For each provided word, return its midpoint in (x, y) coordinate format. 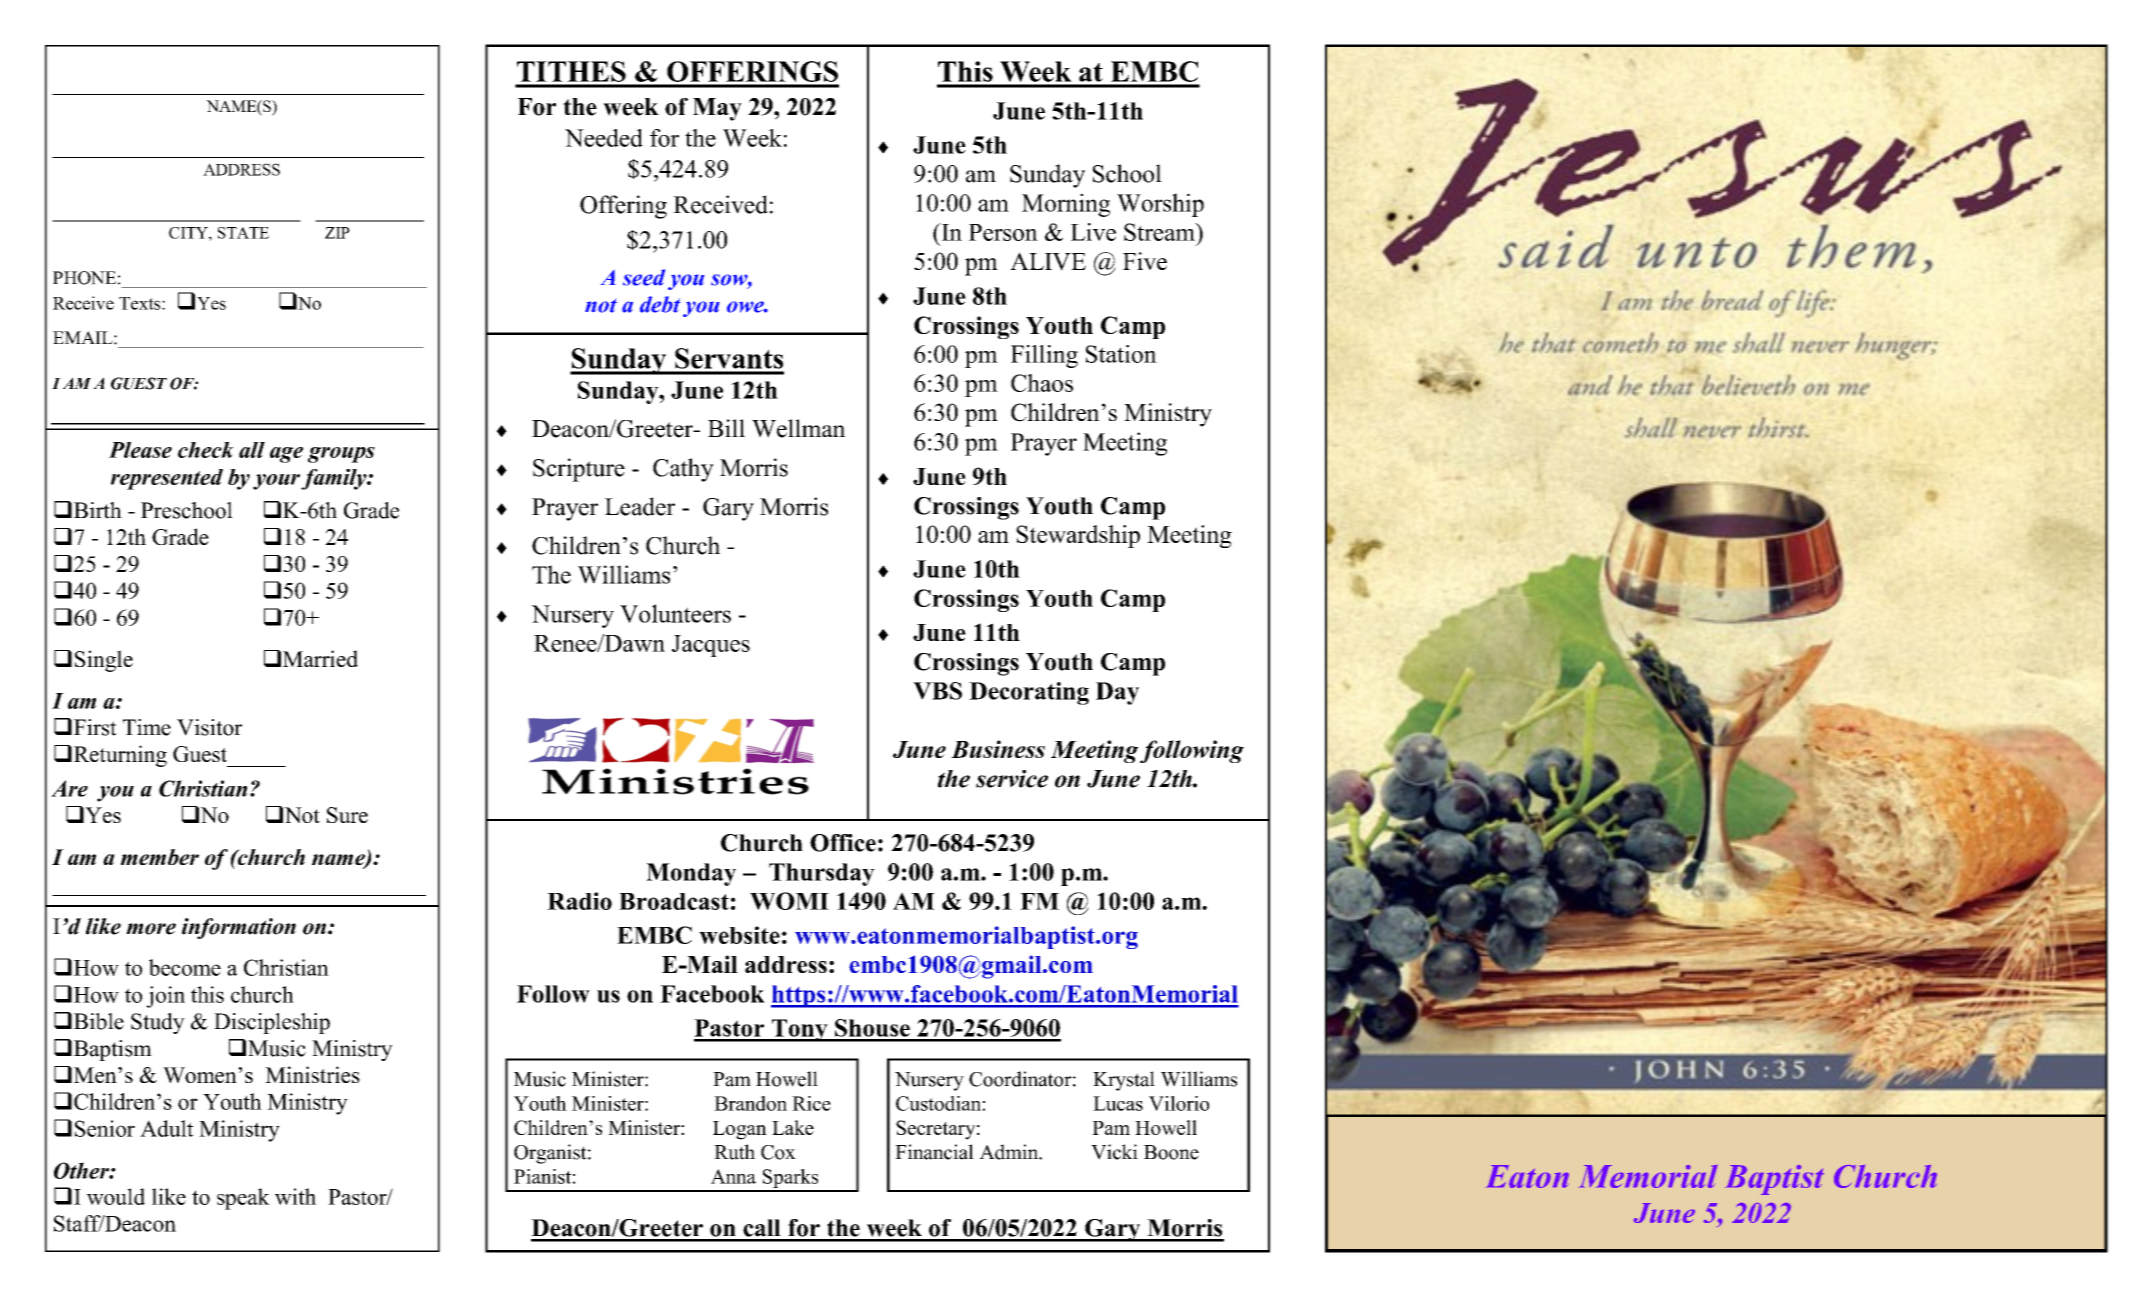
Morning (1066, 205)
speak (243, 1199)
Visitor (209, 727)
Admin (1010, 1152)
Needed (604, 138)
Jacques (711, 646)
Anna (733, 1176)
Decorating (1029, 693)
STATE (243, 233)
